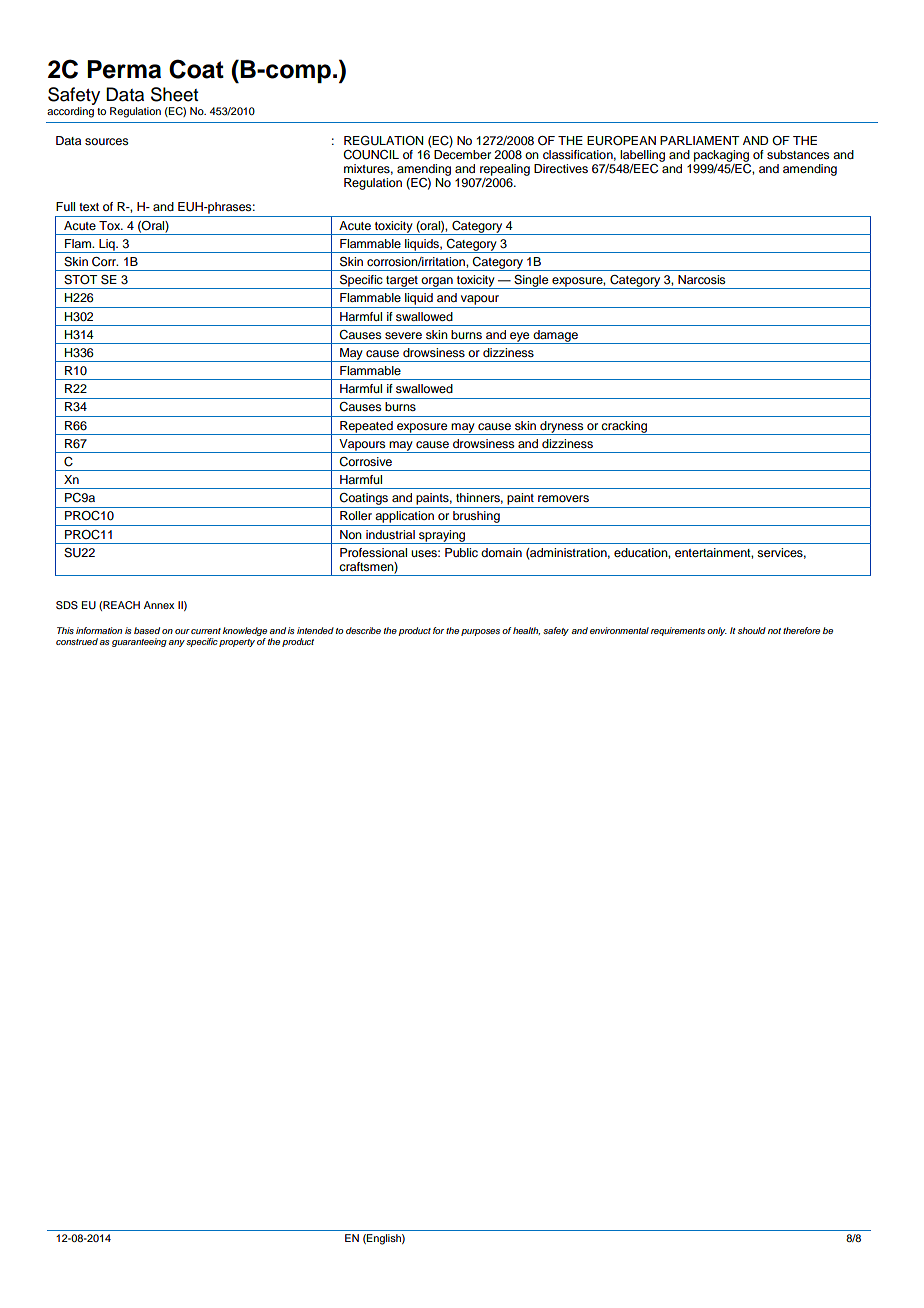 This image has width=924, height=1308. What do you see at coordinates (147, 630) in the image?
I see `based` at bounding box center [147, 630].
